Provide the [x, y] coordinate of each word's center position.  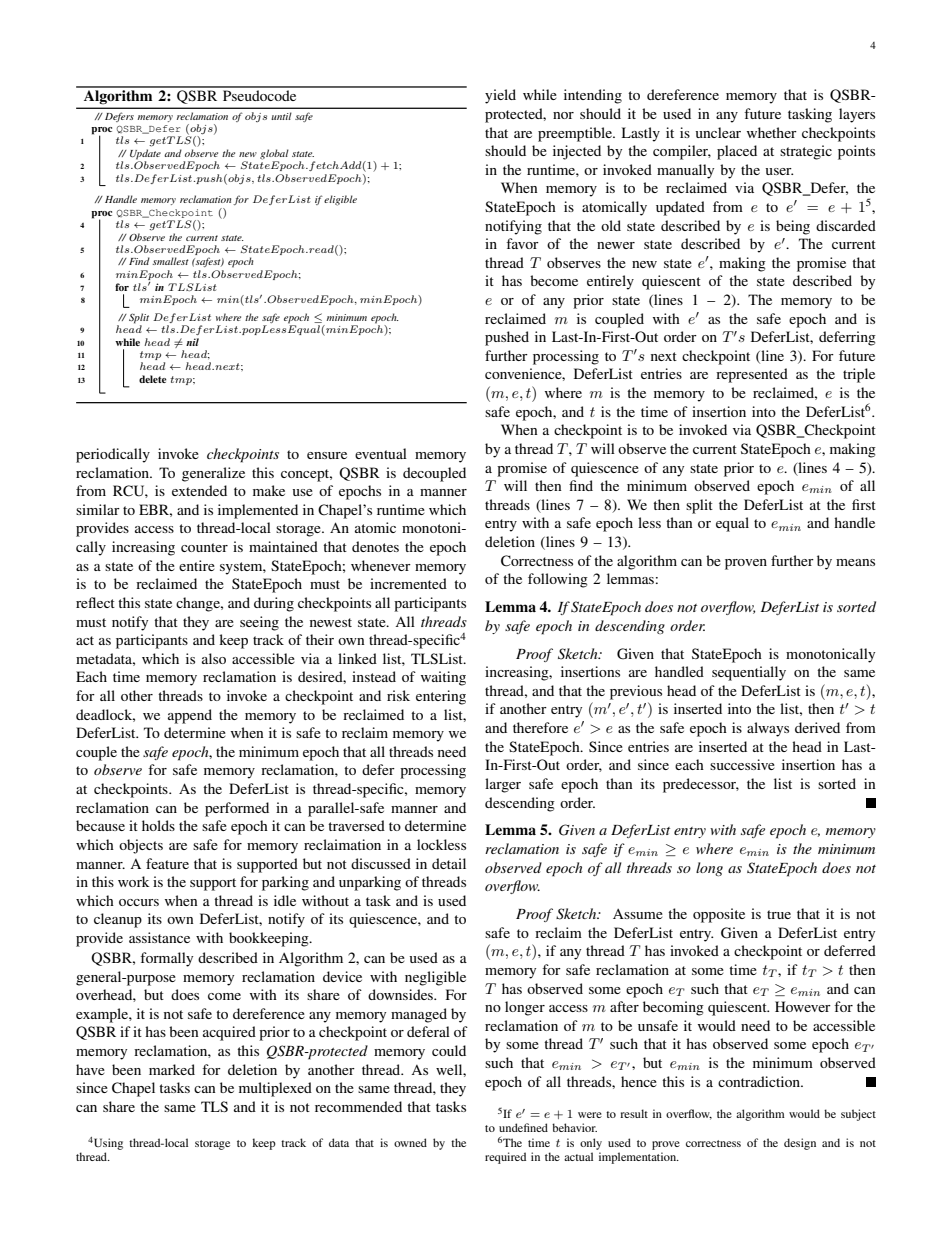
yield [500, 96]
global [274, 154]
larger [503, 785]
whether [772, 132]
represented [752, 375]
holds [158, 825]
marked [172, 1069]
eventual [381, 453]
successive [742, 764]
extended [199, 490]
